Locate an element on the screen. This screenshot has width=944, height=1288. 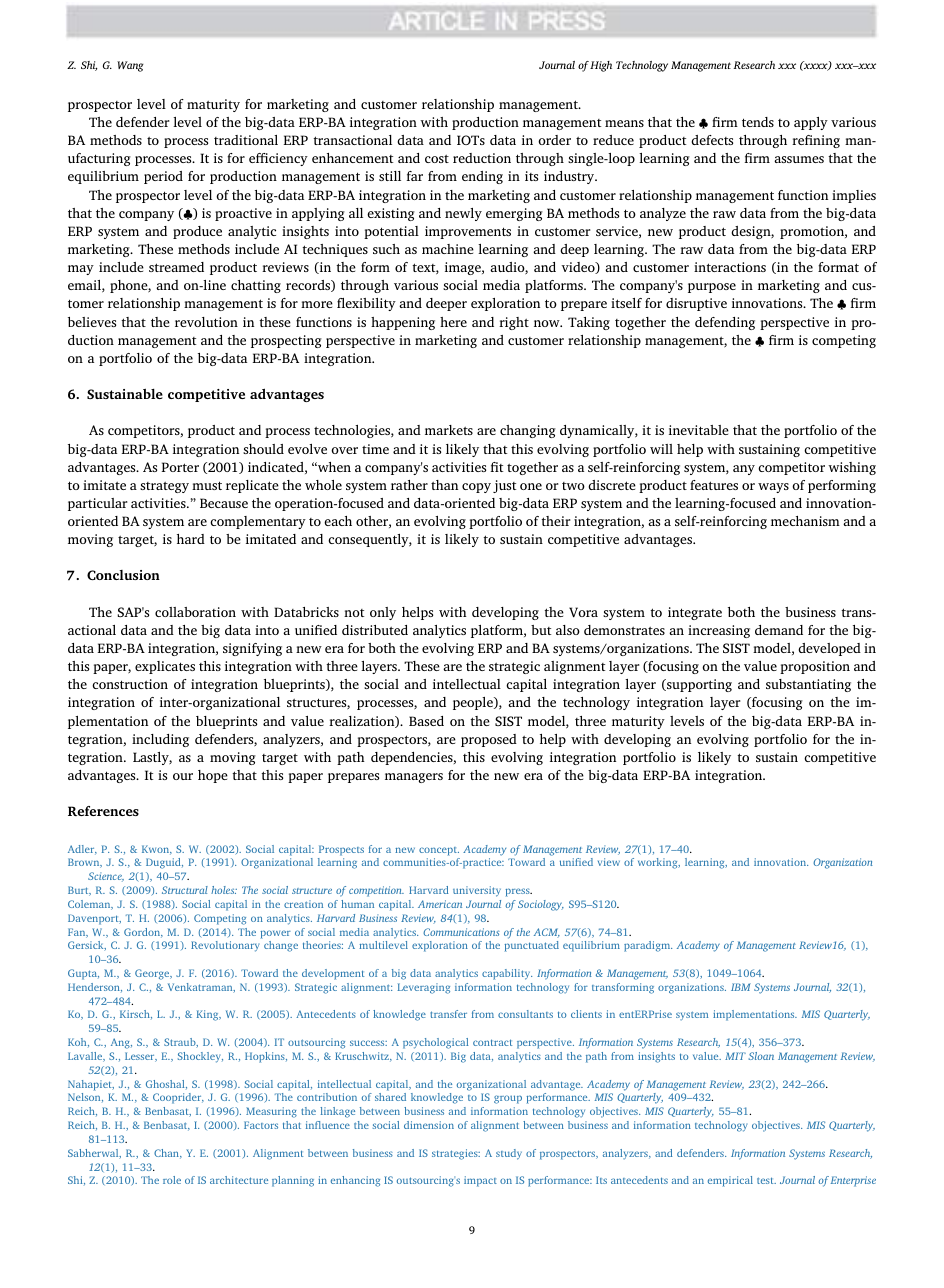
tends is located at coordinates (758, 122).
